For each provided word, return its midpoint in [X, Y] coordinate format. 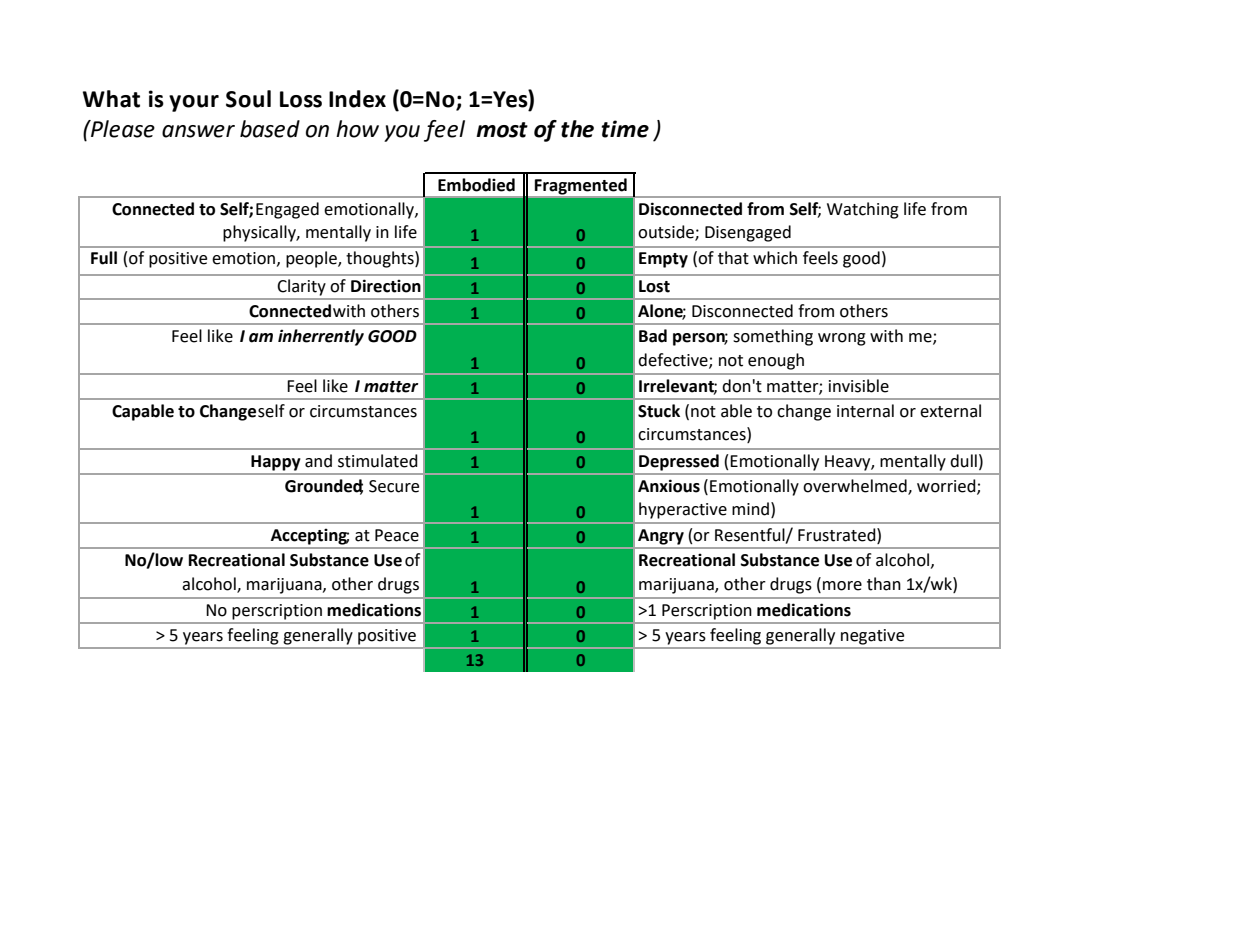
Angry [661, 537]
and [318, 461]
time [625, 129]
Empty [663, 260]
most [502, 130]
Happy [276, 463]
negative [872, 637]
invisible [859, 386]
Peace [397, 535]
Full [104, 258]
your [194, 103]
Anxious [669, 486]
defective [674, 360]
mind [750, 509]
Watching [863, 210]
